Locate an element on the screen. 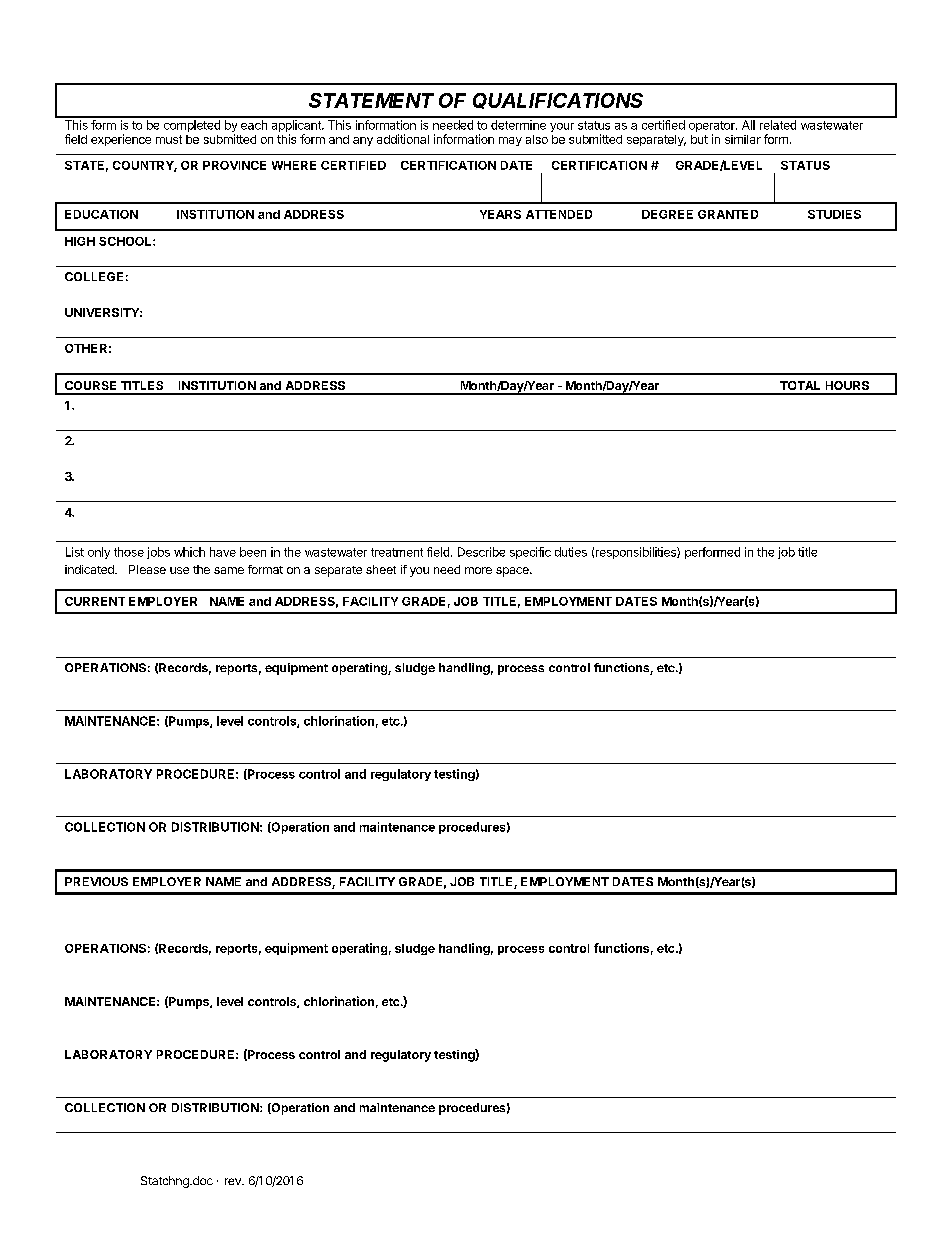  PREVIOUS is located at coordinates (96, 881).
